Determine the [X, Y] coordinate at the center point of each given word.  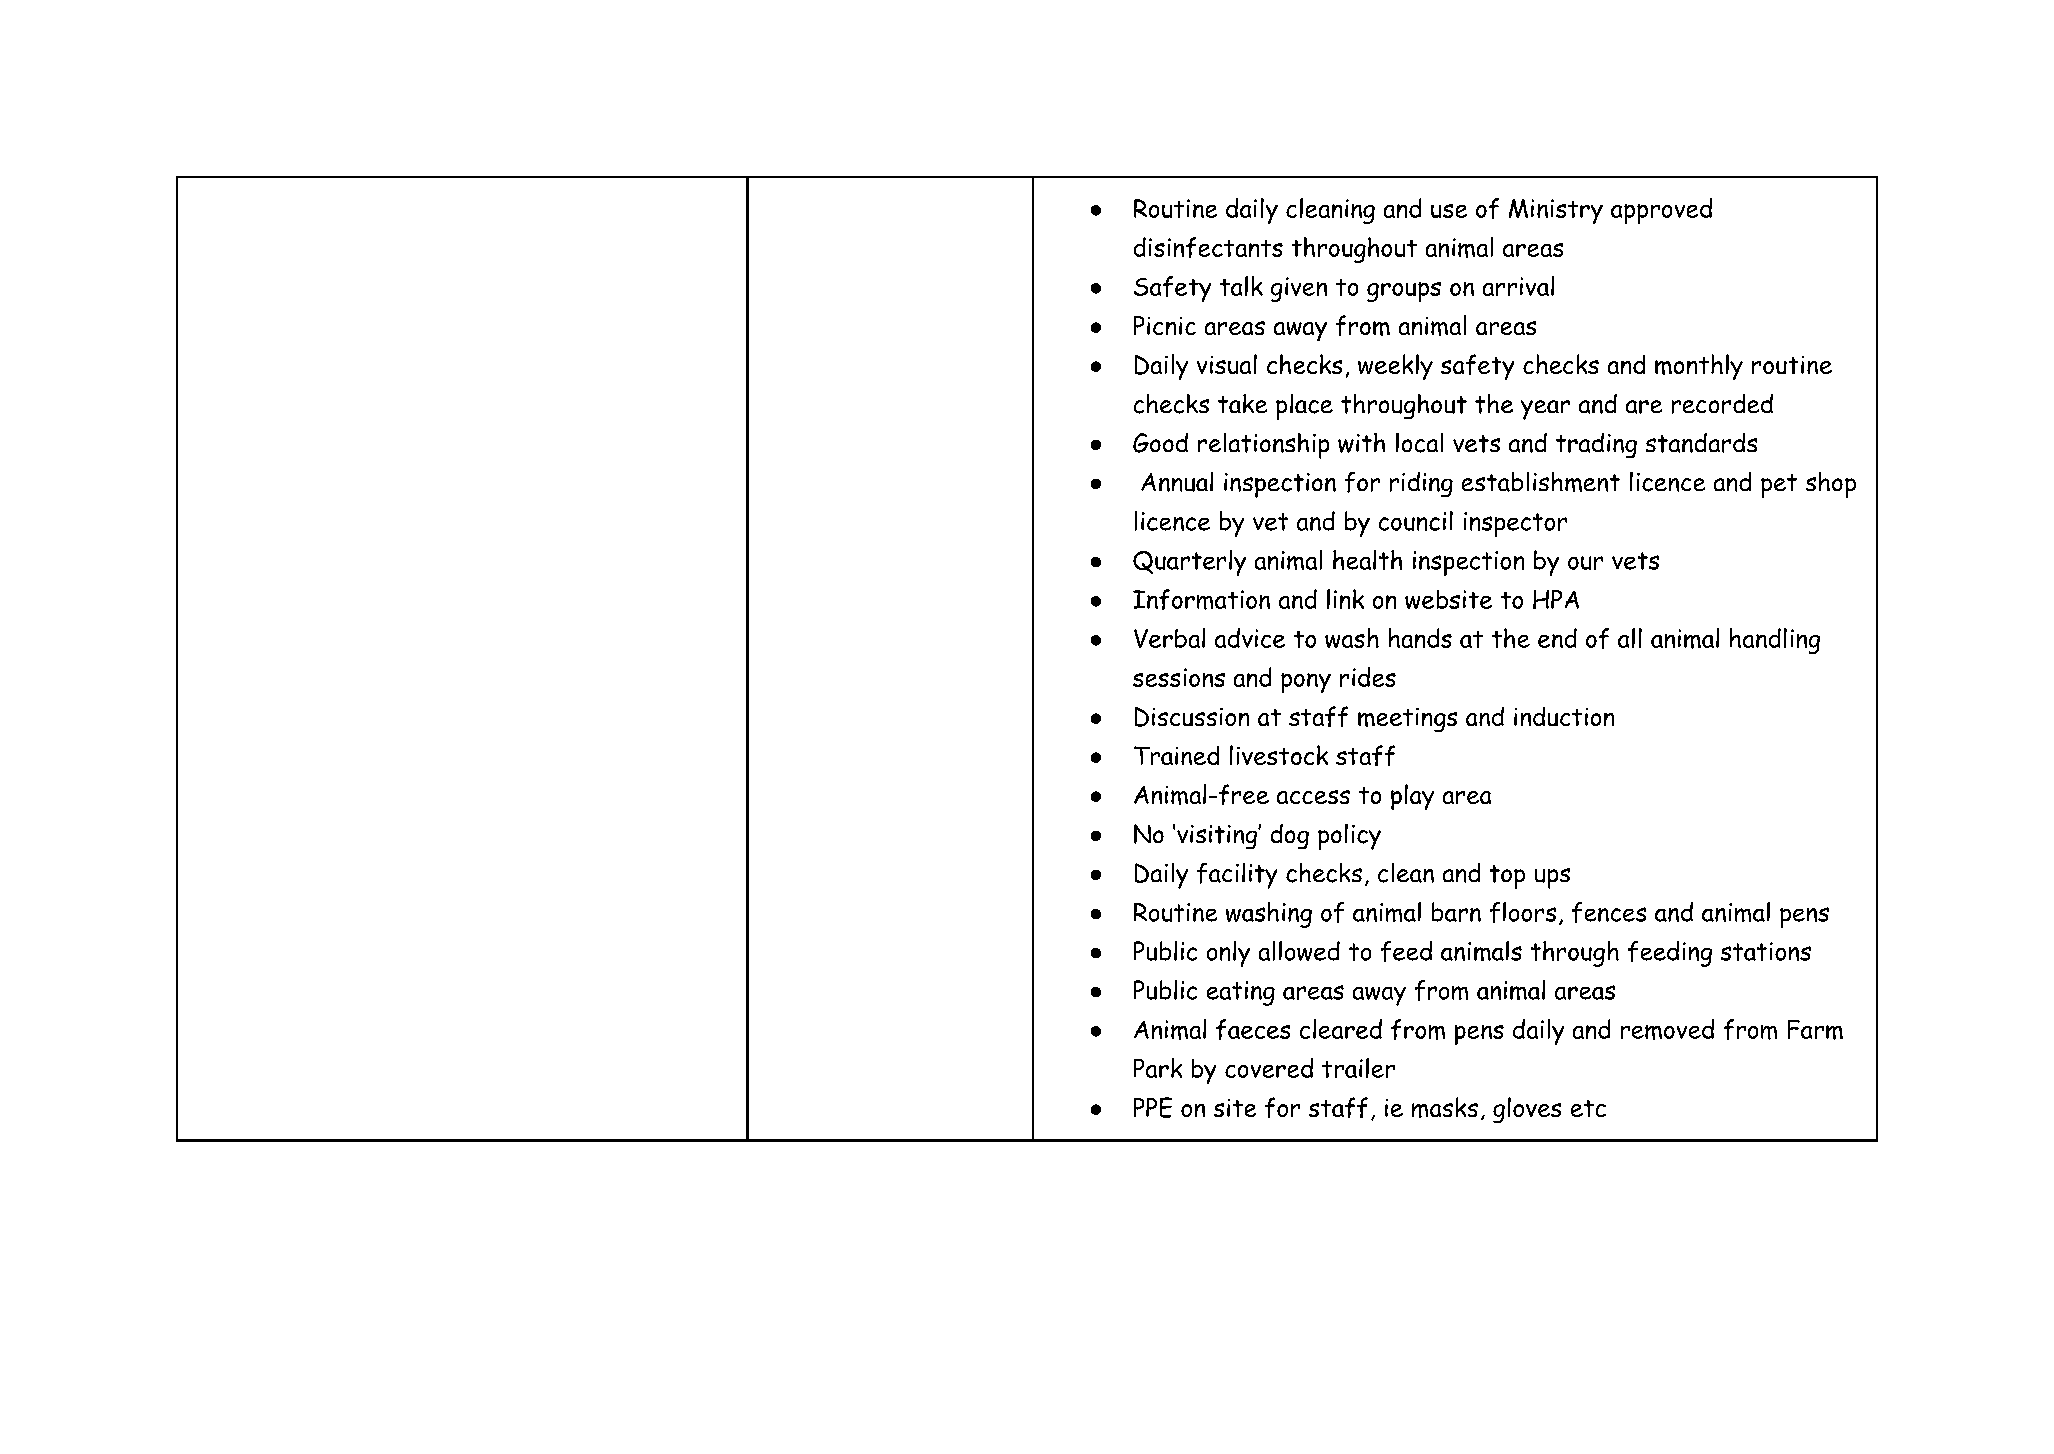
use [1449, 211]
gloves [1527, 1110]
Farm [1815, 1030]
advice [1250, 638]
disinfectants [1208, 247]
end [1557, 638]
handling [1775, 641]
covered [1269, 1068]
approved [1661, 211]
